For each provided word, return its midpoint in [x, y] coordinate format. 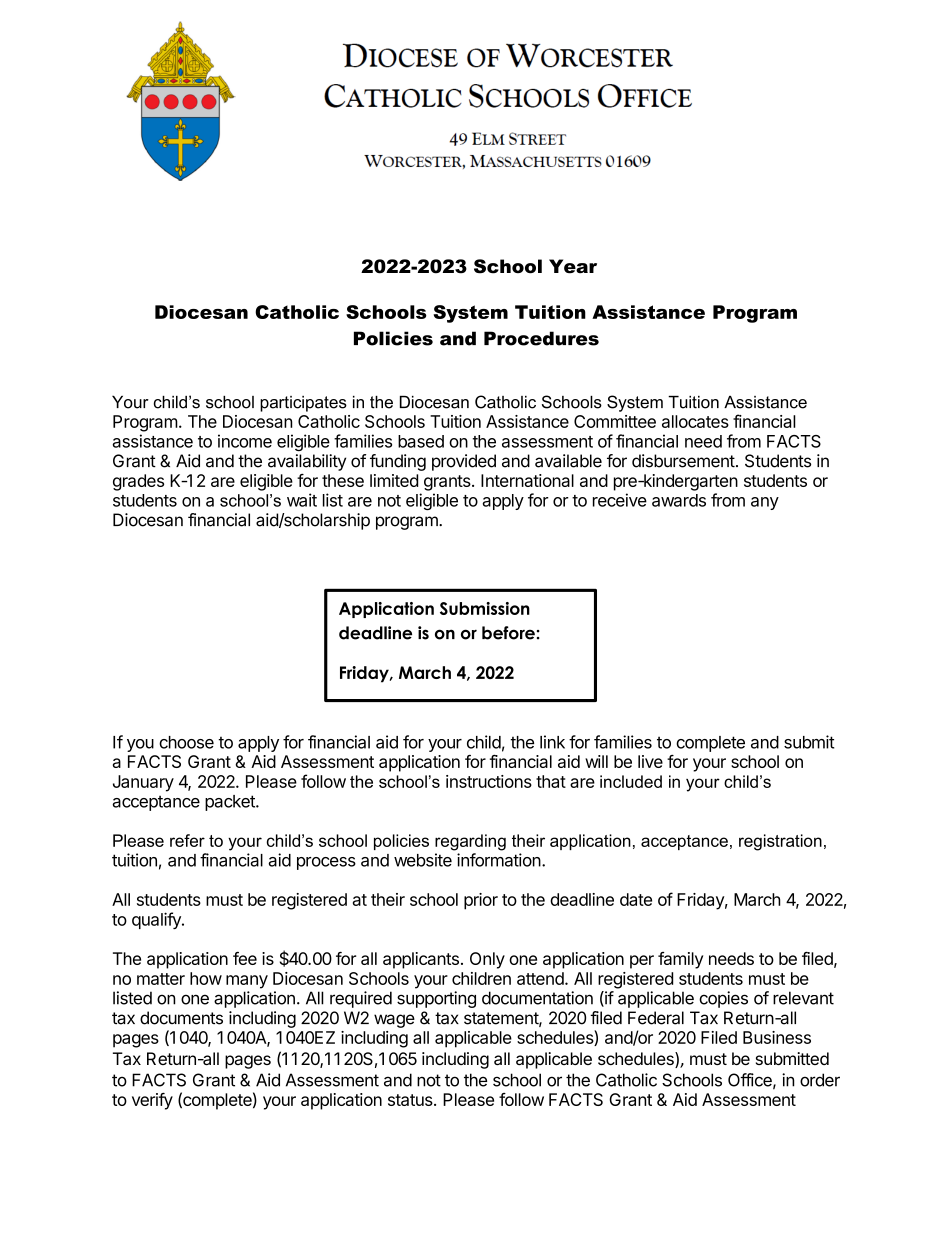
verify [152, 1101]
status [411, 1100]
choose [186, 742]
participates [303, 404]
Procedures [541, 338]
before [508, 633]
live [650, 761]
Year [573, 266]
